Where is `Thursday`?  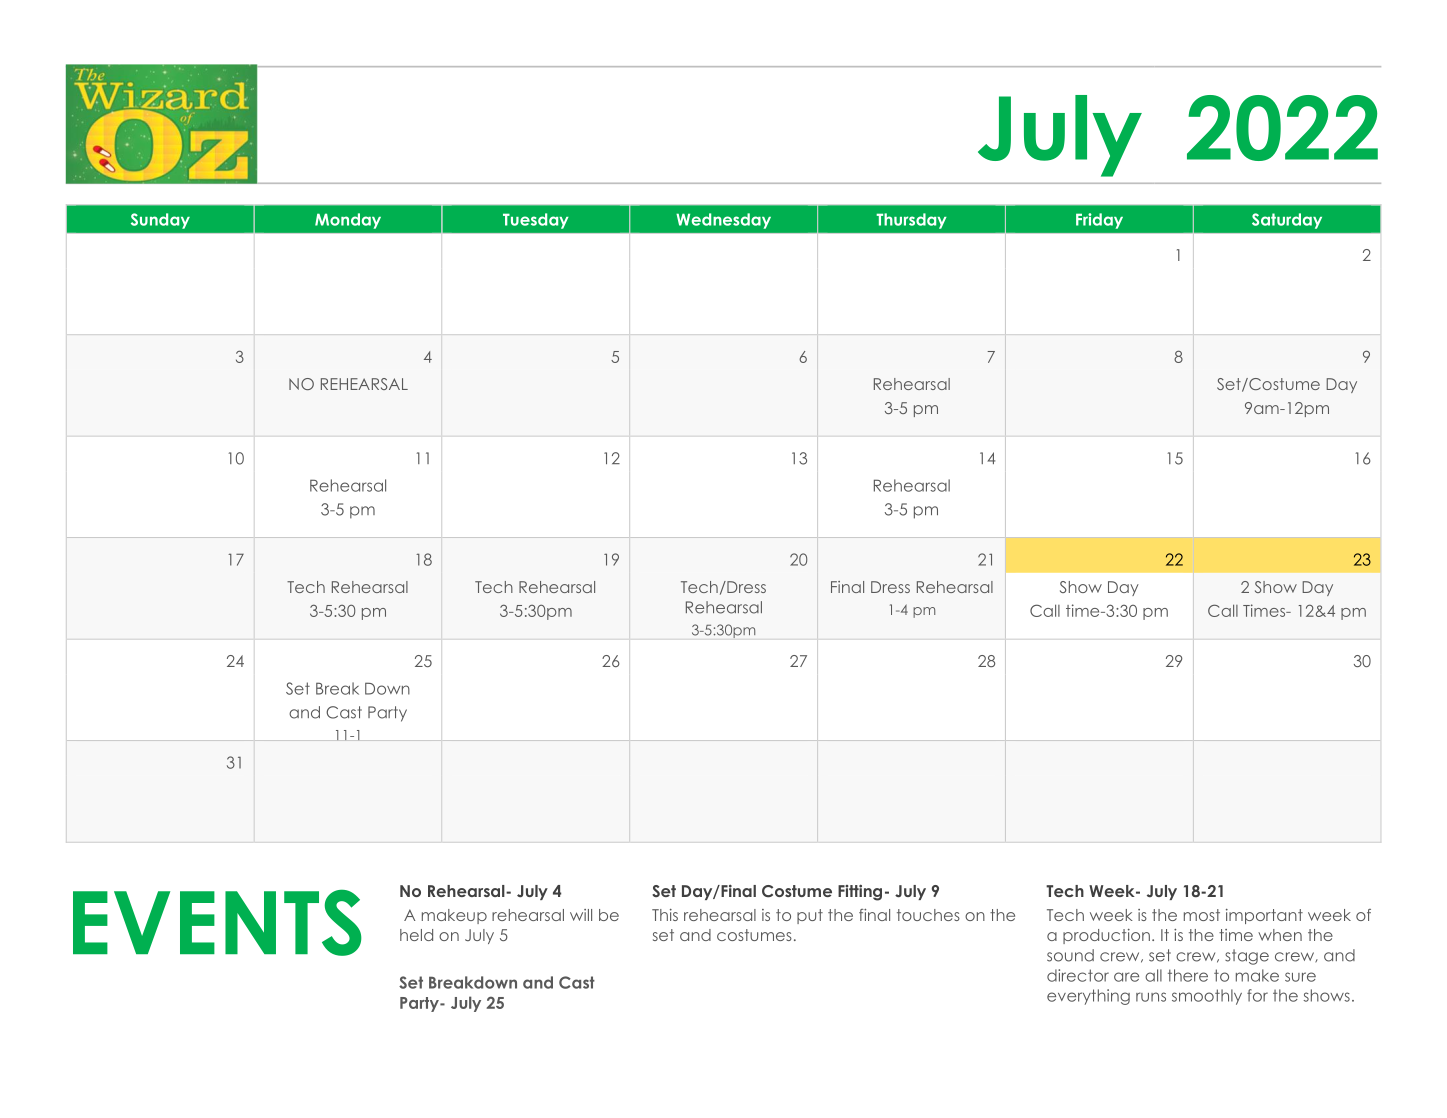 Thursday is located at coordinates (911, 221).
